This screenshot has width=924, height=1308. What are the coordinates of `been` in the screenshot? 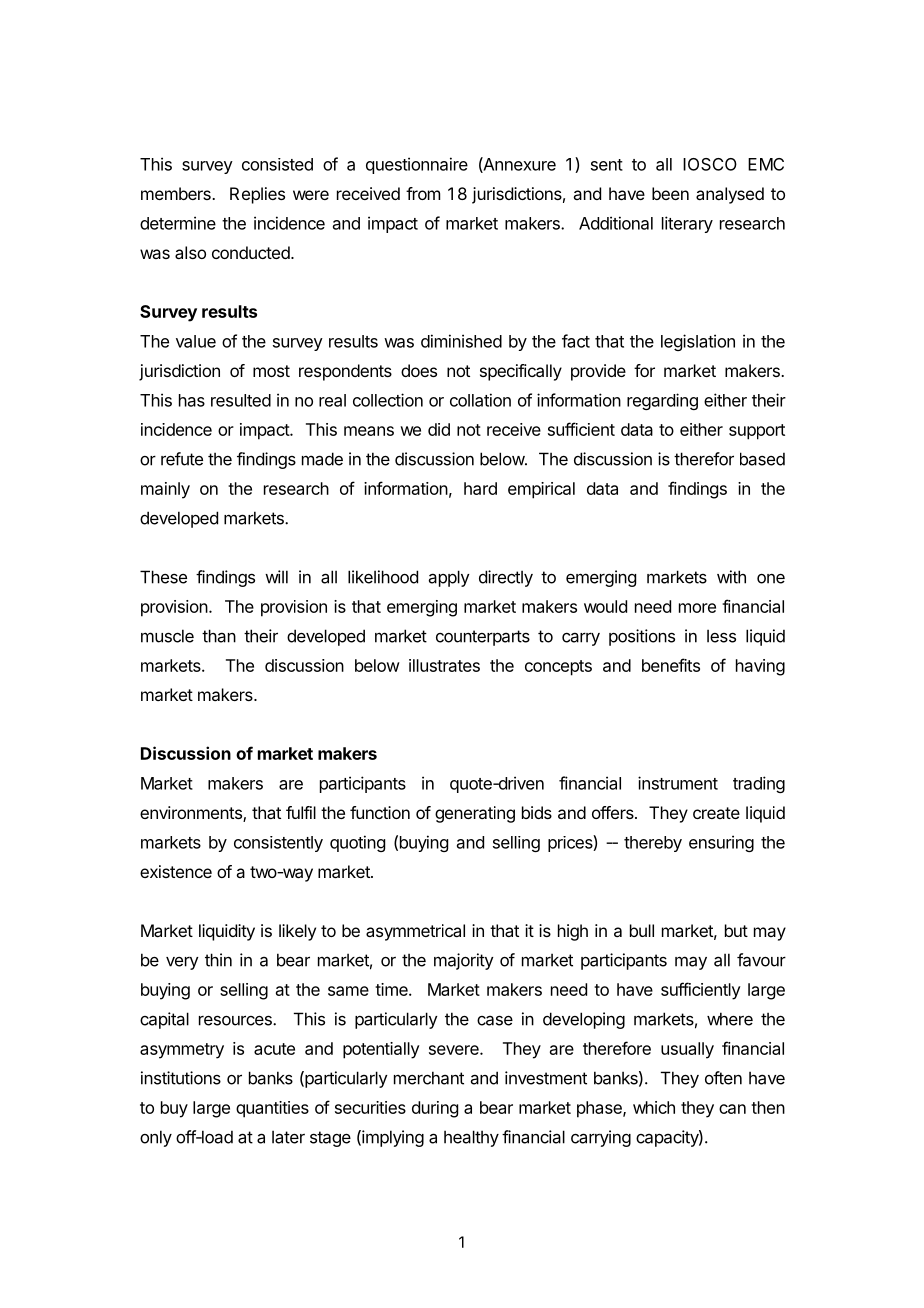 It's located at (670, 193).
